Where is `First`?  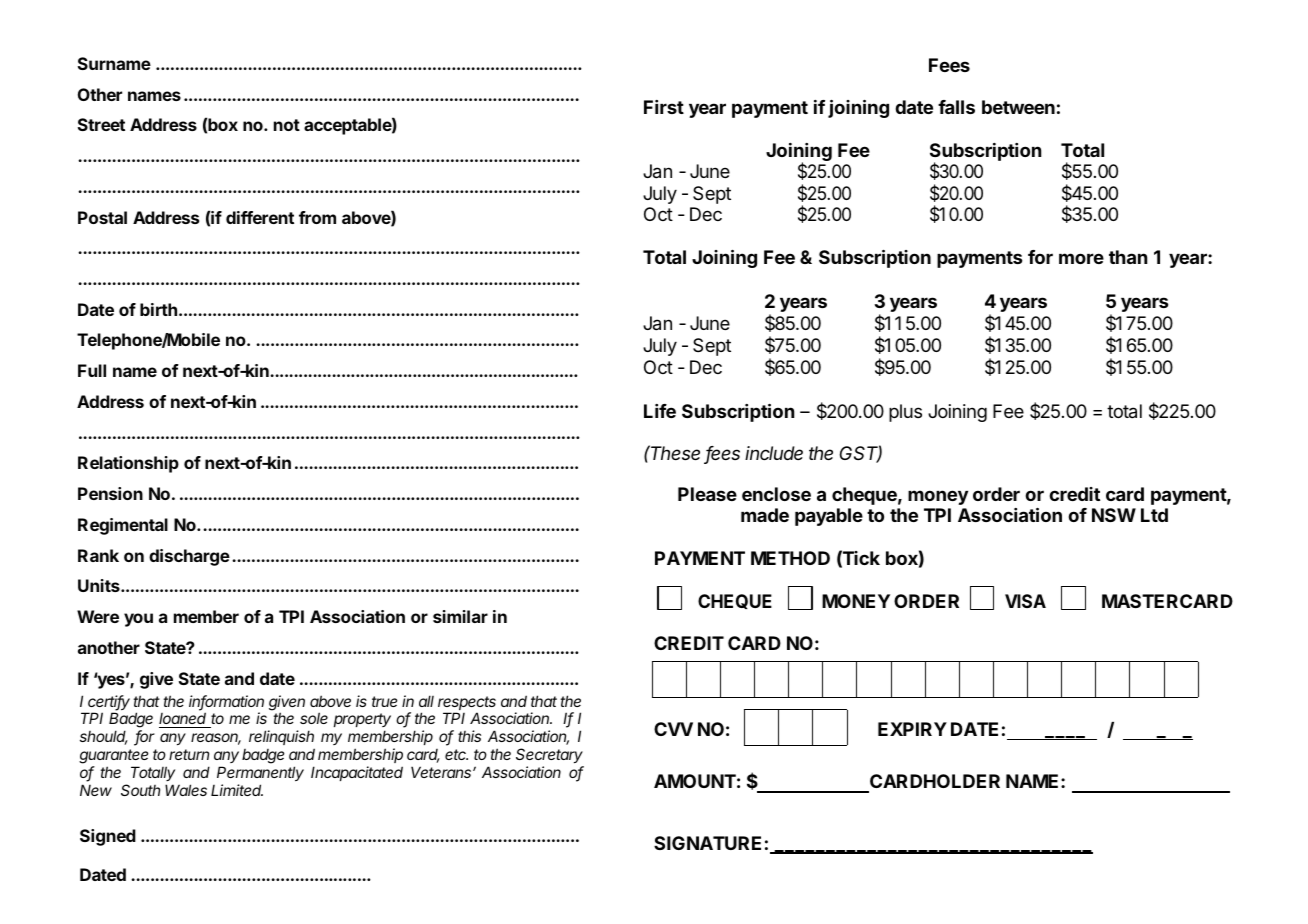 First is located at coordinates (664, 107).
